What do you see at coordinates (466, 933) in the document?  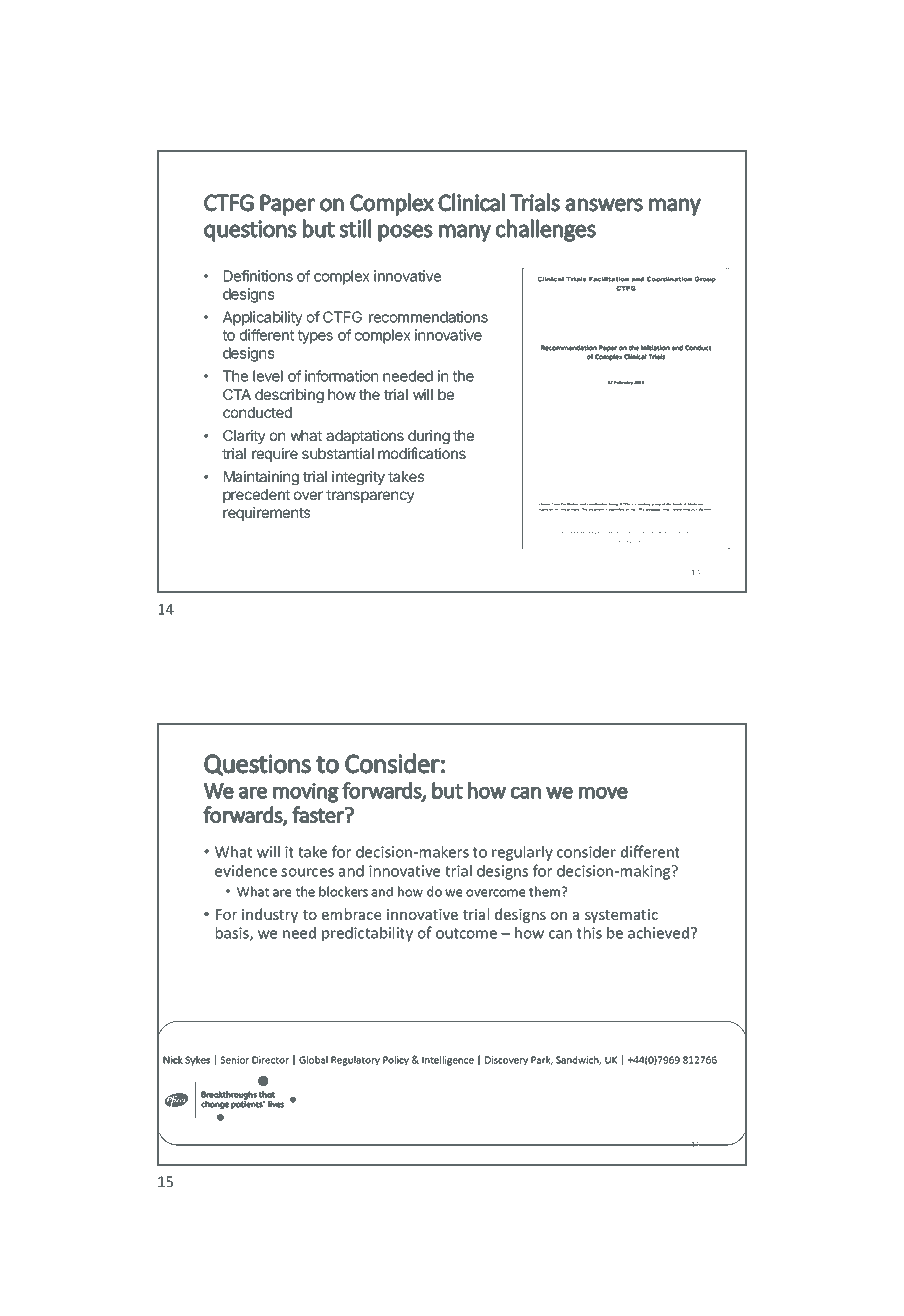 I see `outcome` at bounding box center [466, 933].
